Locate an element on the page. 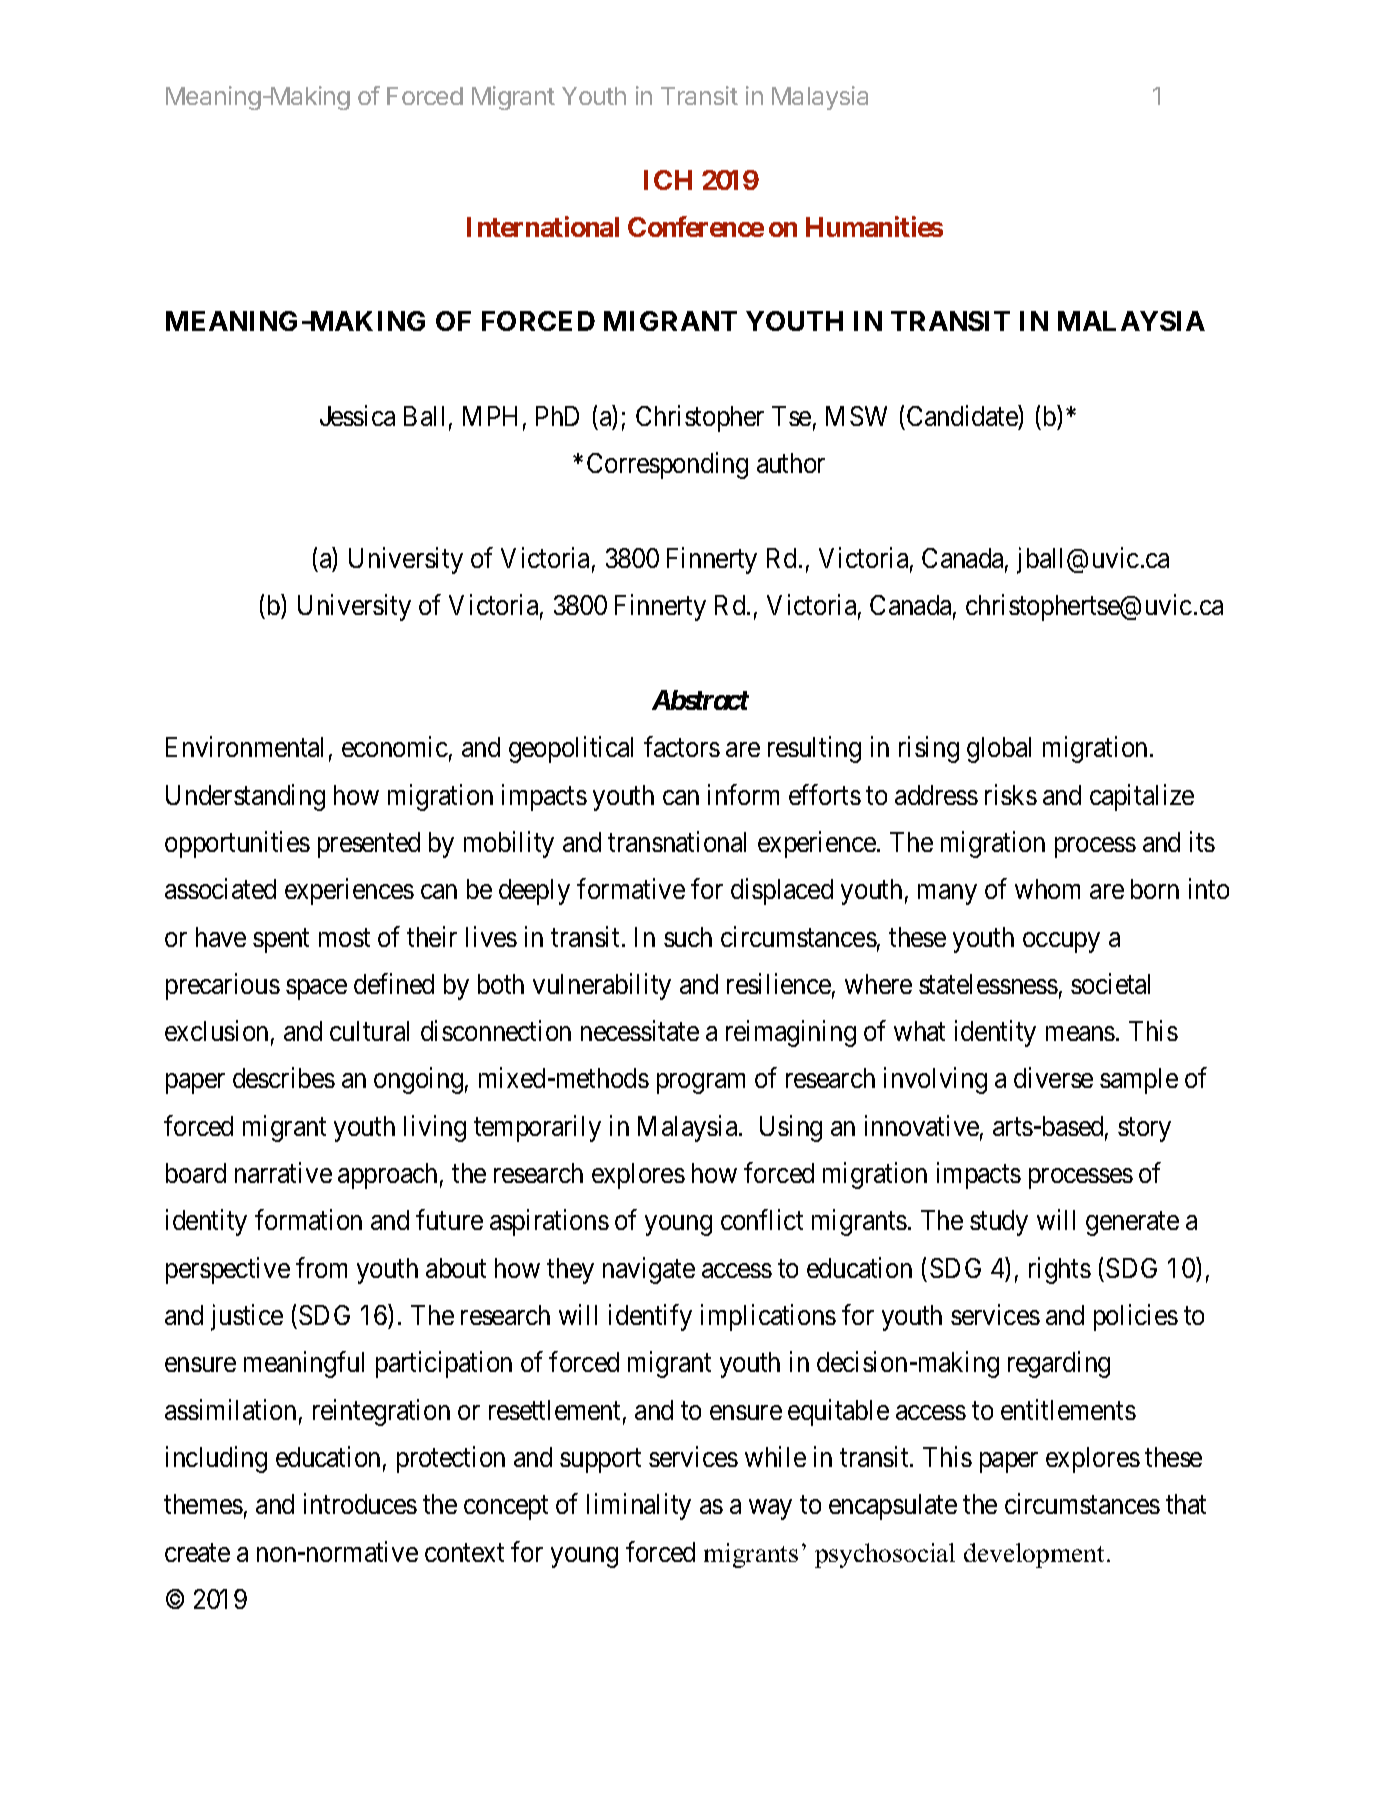 The height and width of the page is (1810, 1399). Abstract is located at coordinates (700, 700).
